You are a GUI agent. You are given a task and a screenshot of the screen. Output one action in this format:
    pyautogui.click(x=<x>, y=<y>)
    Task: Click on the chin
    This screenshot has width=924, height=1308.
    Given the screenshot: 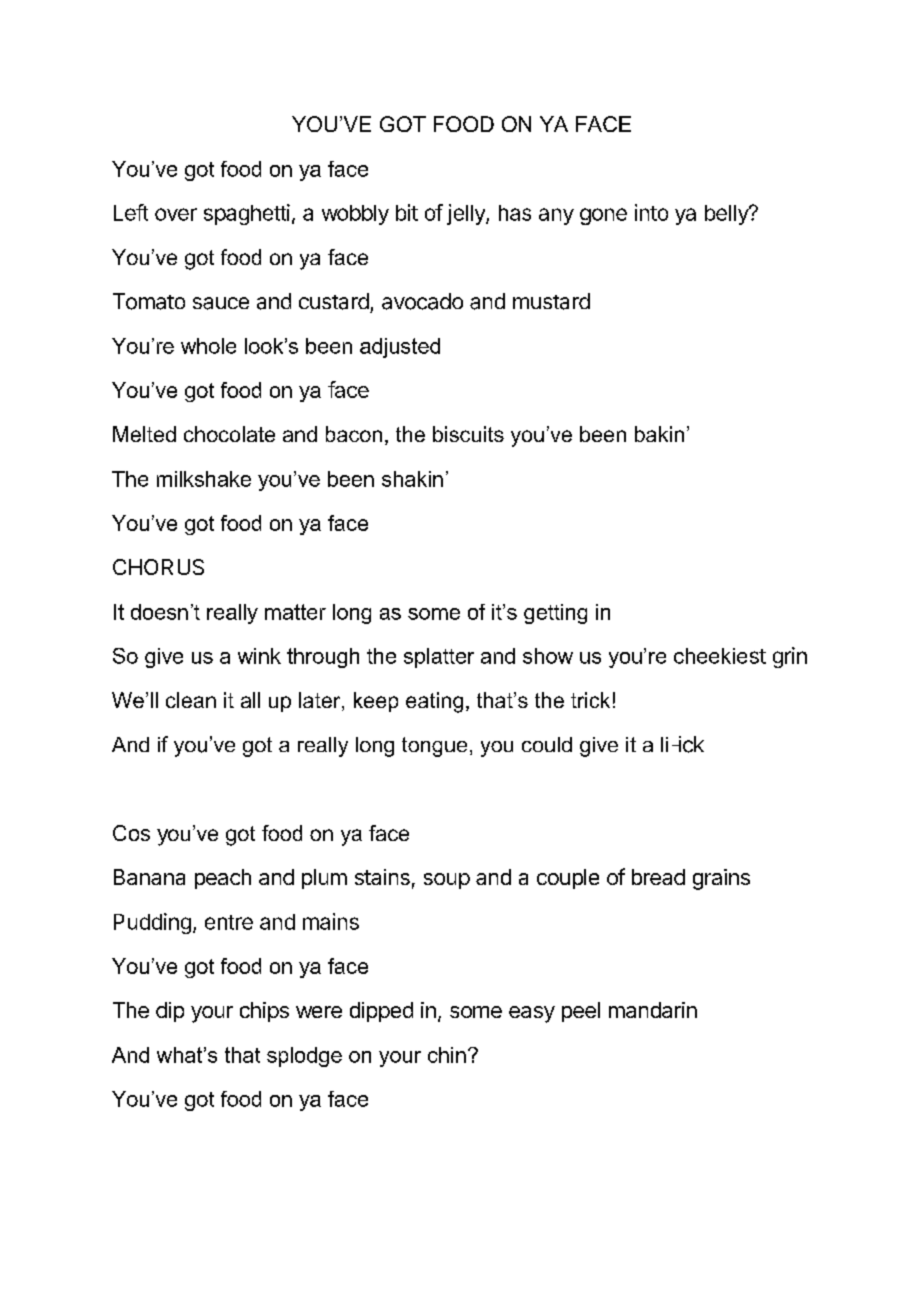 What is the action you would take?
    pyautogui.click(x=447, y=1055)
